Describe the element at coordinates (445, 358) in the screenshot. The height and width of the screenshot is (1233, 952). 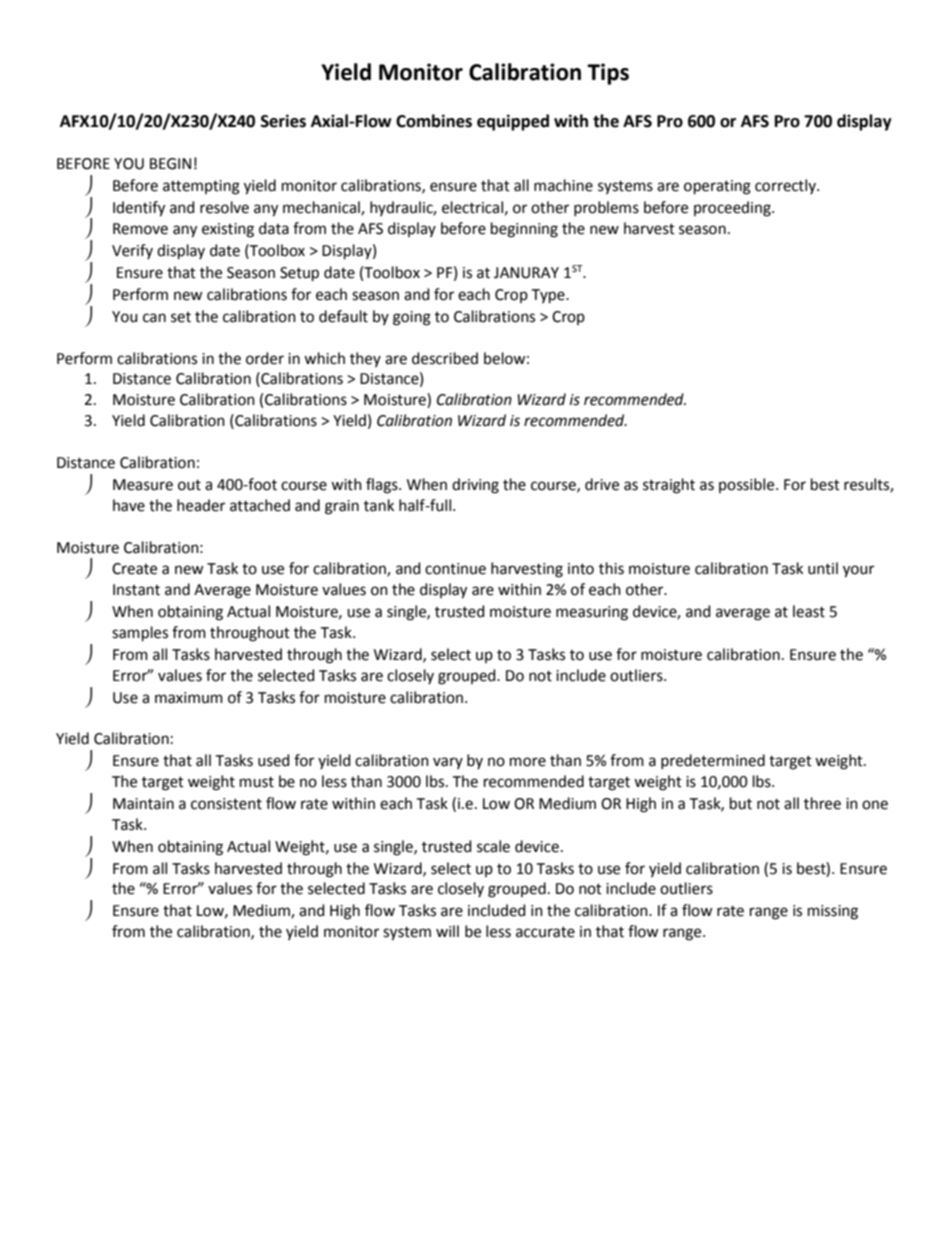
I see `described` at that location.
